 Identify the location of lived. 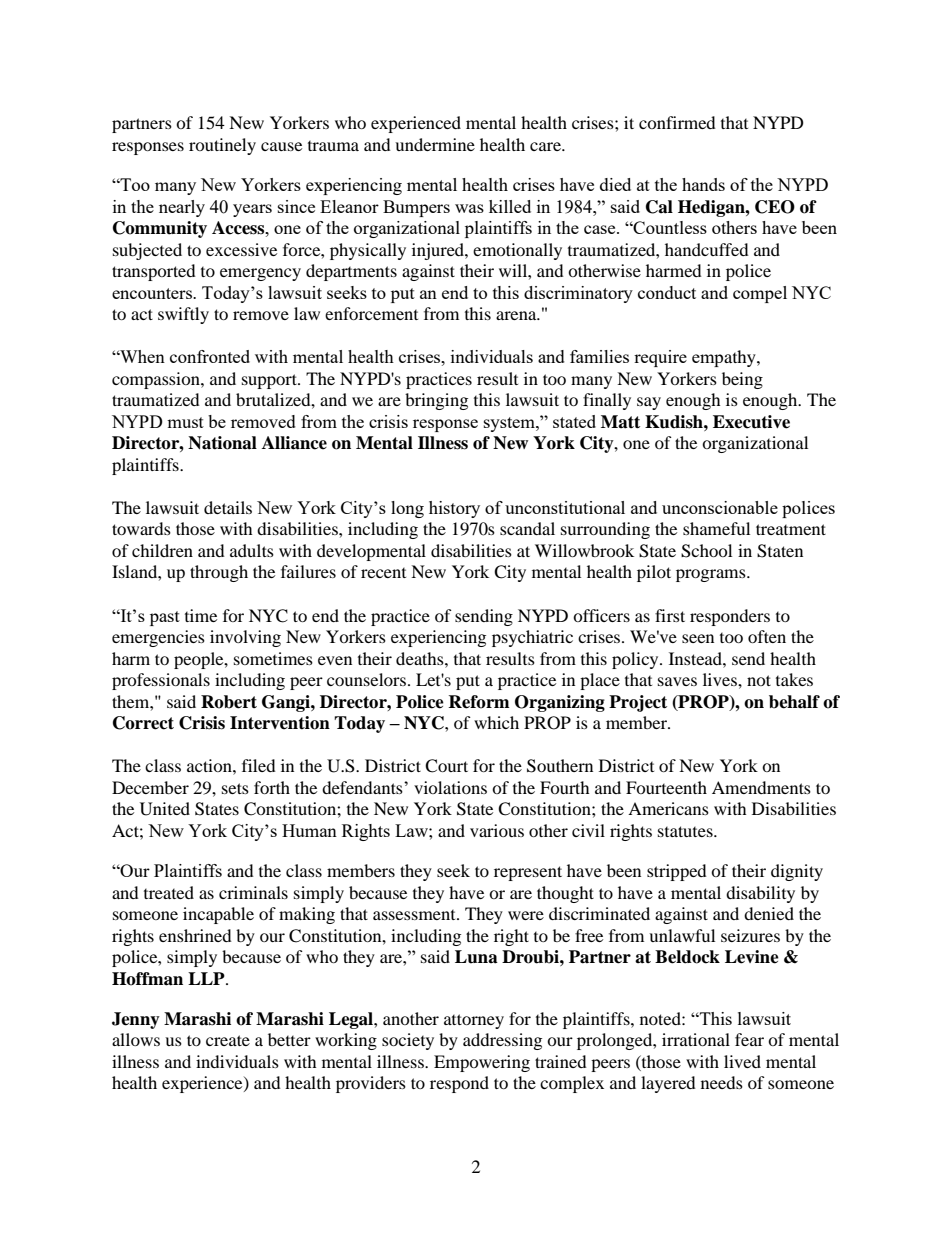
(742, 1061).
